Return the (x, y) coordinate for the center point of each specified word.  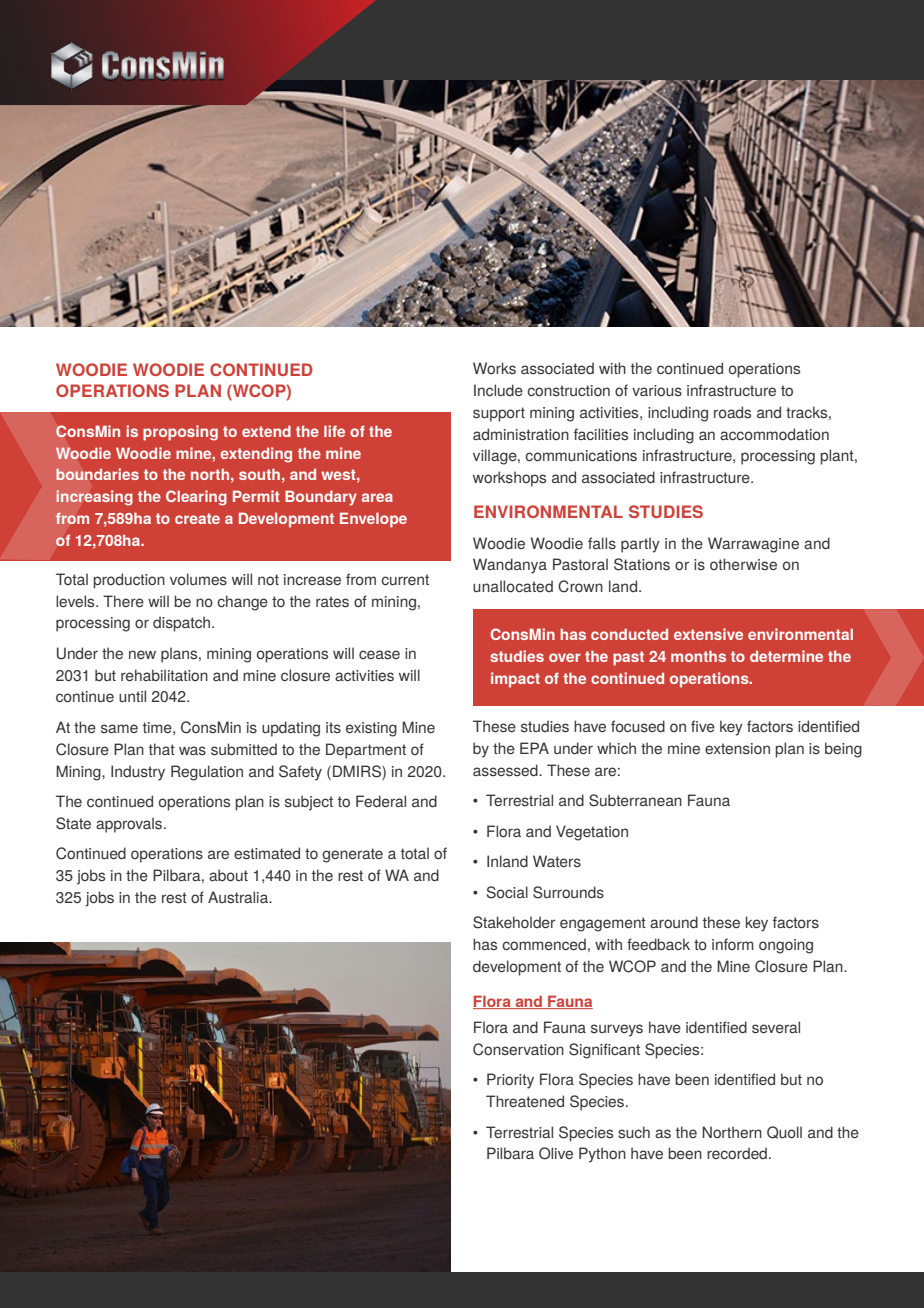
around (674, 922)
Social (507, 892)
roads (732, 412)
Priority (510, 1081)
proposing (180, 433)
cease (379, 654)
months (698, 656)
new (142, 654)
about (228, 875)
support (499, 414)
